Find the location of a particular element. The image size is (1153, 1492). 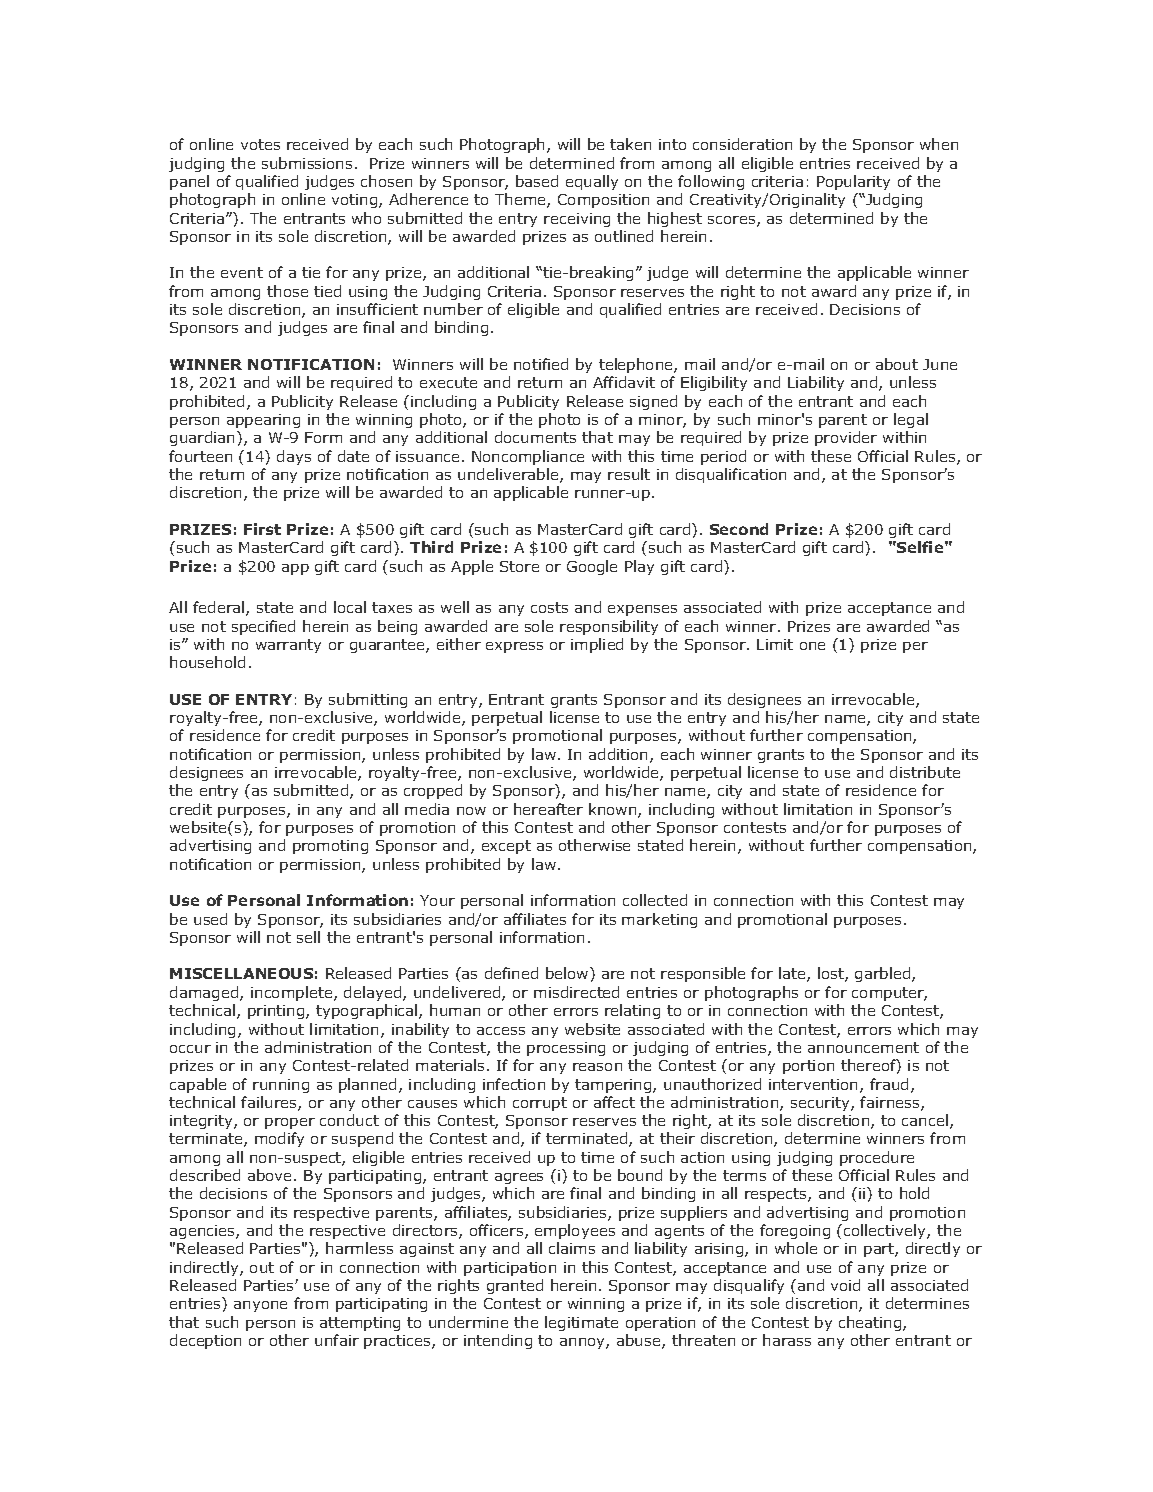

Popularity is located at coordinates (853, 182).
